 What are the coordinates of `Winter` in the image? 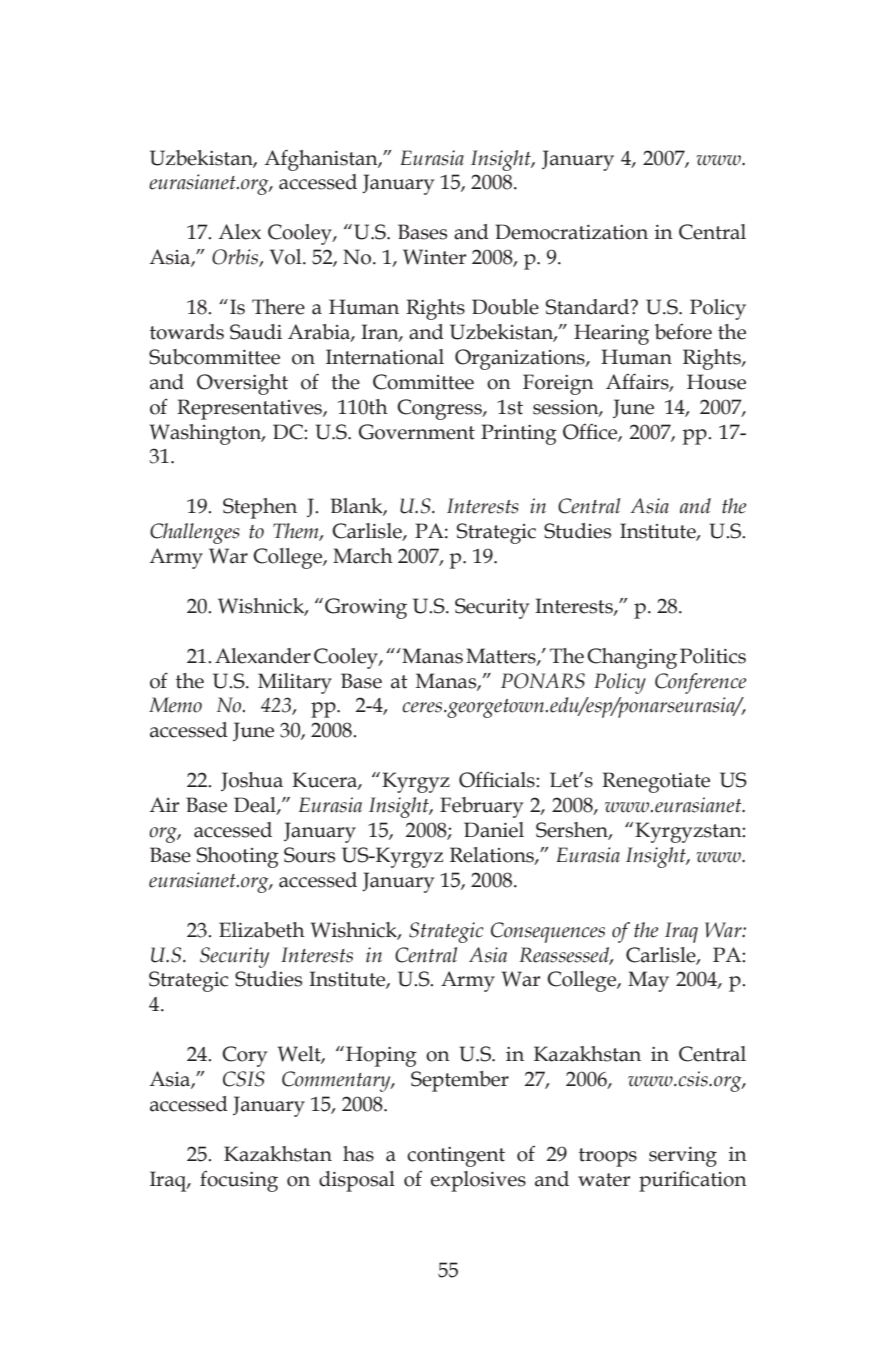 It's located at (434, 257).
